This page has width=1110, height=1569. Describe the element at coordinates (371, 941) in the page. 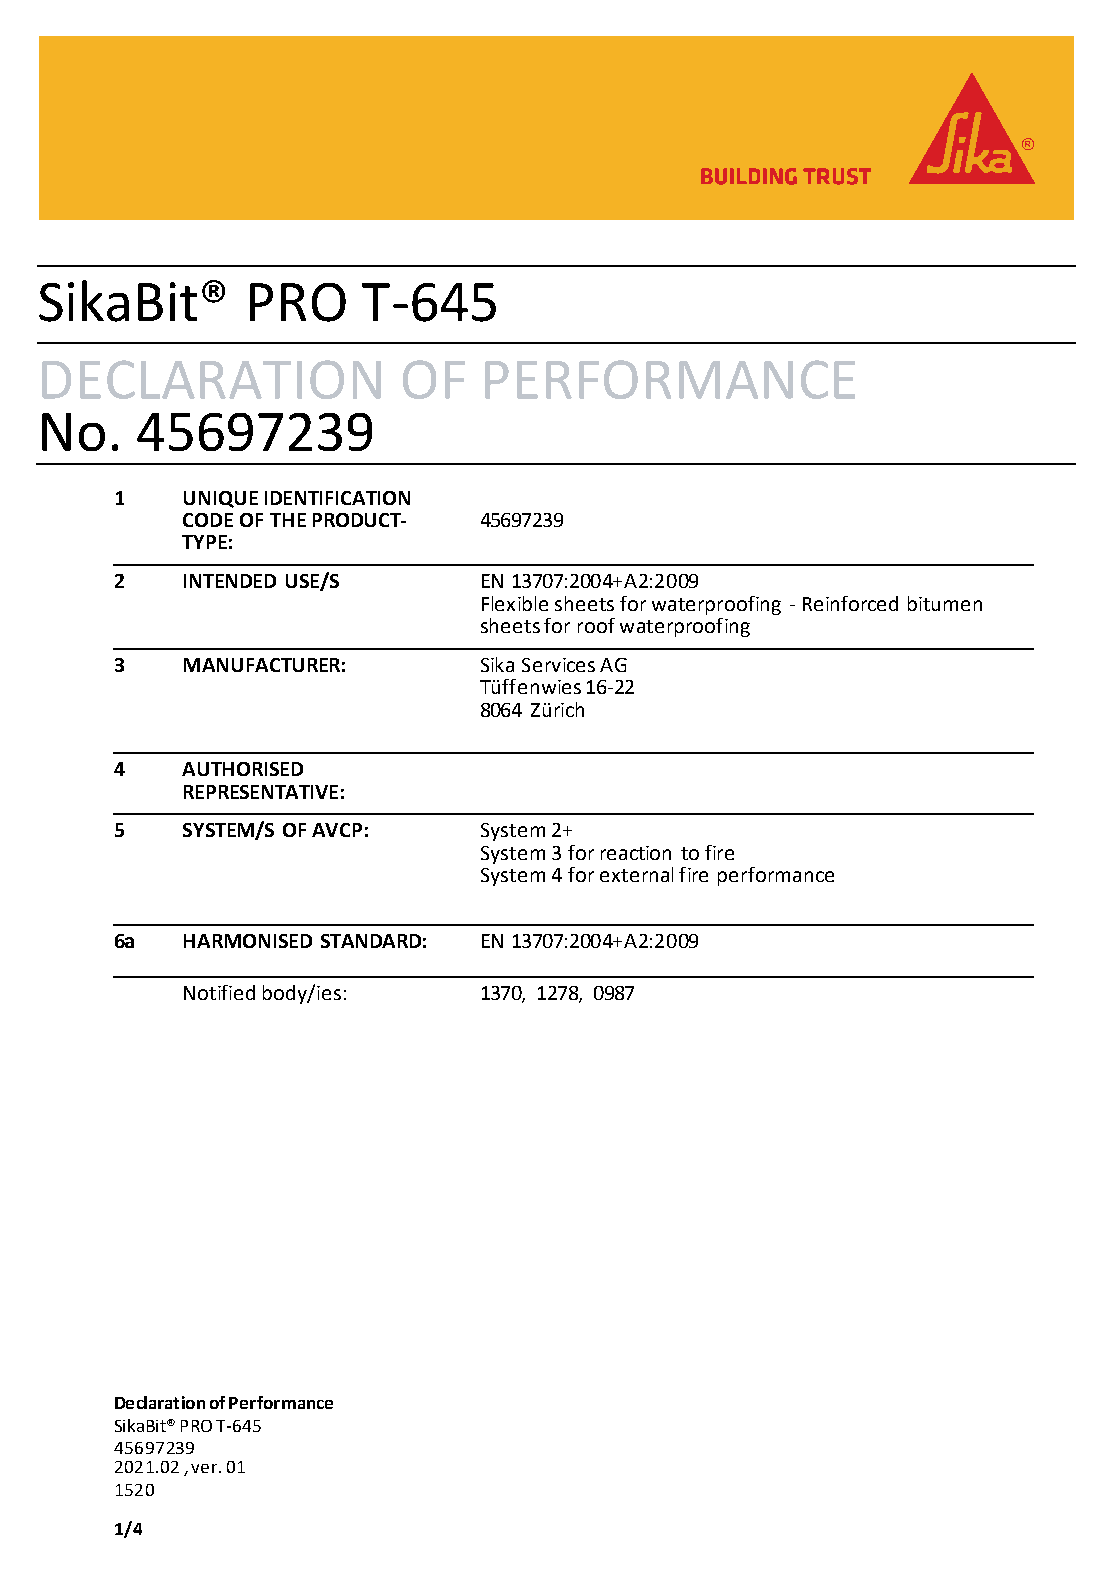

I see `STANDARD` at that location.
